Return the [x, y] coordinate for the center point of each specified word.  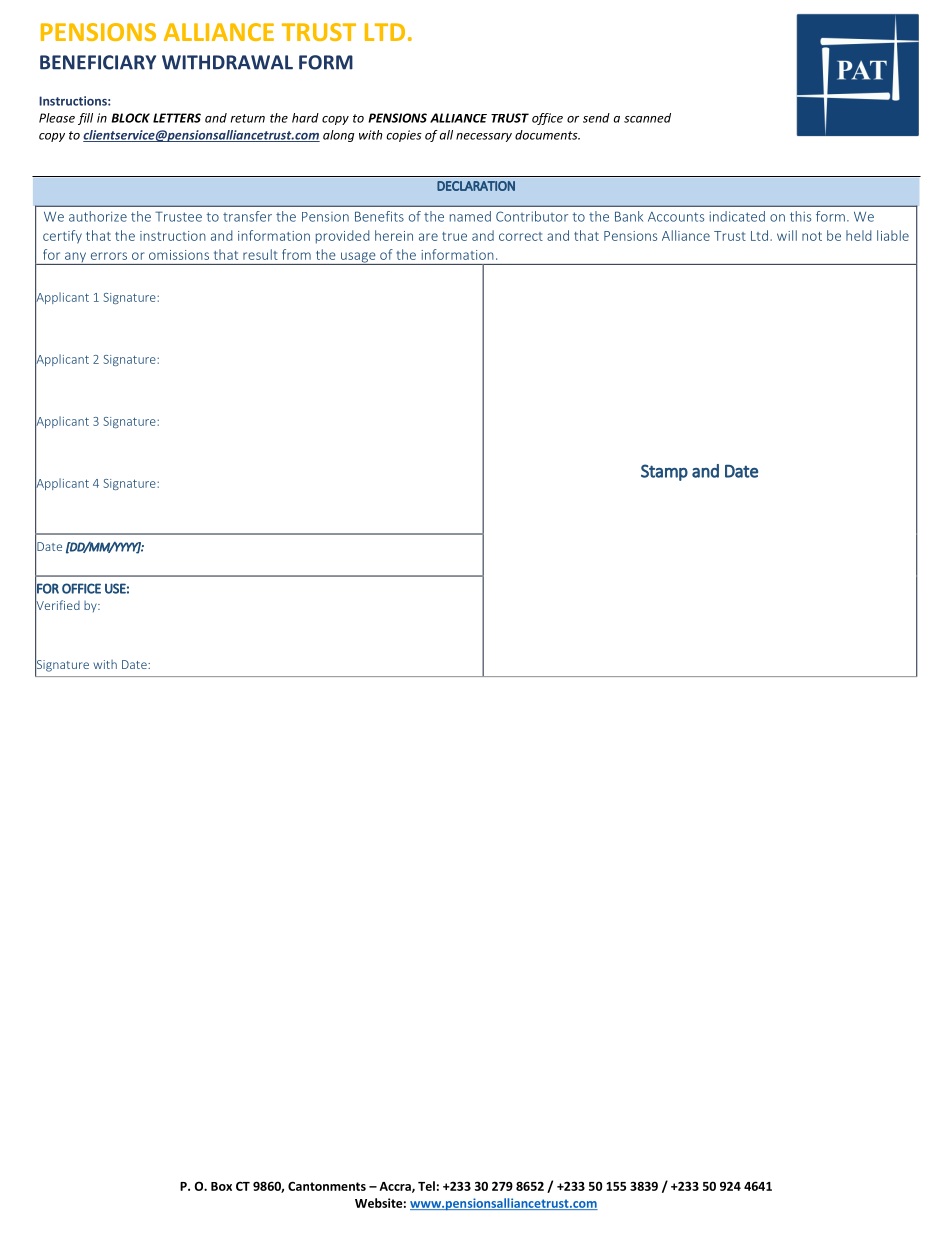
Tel [426, 1186]
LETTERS [177, 118]
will [787, 235]
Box [221, 1186]
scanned [647, 118]
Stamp [664, 472]
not [812, 236]
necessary [484, 137]
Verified [57, 605]
